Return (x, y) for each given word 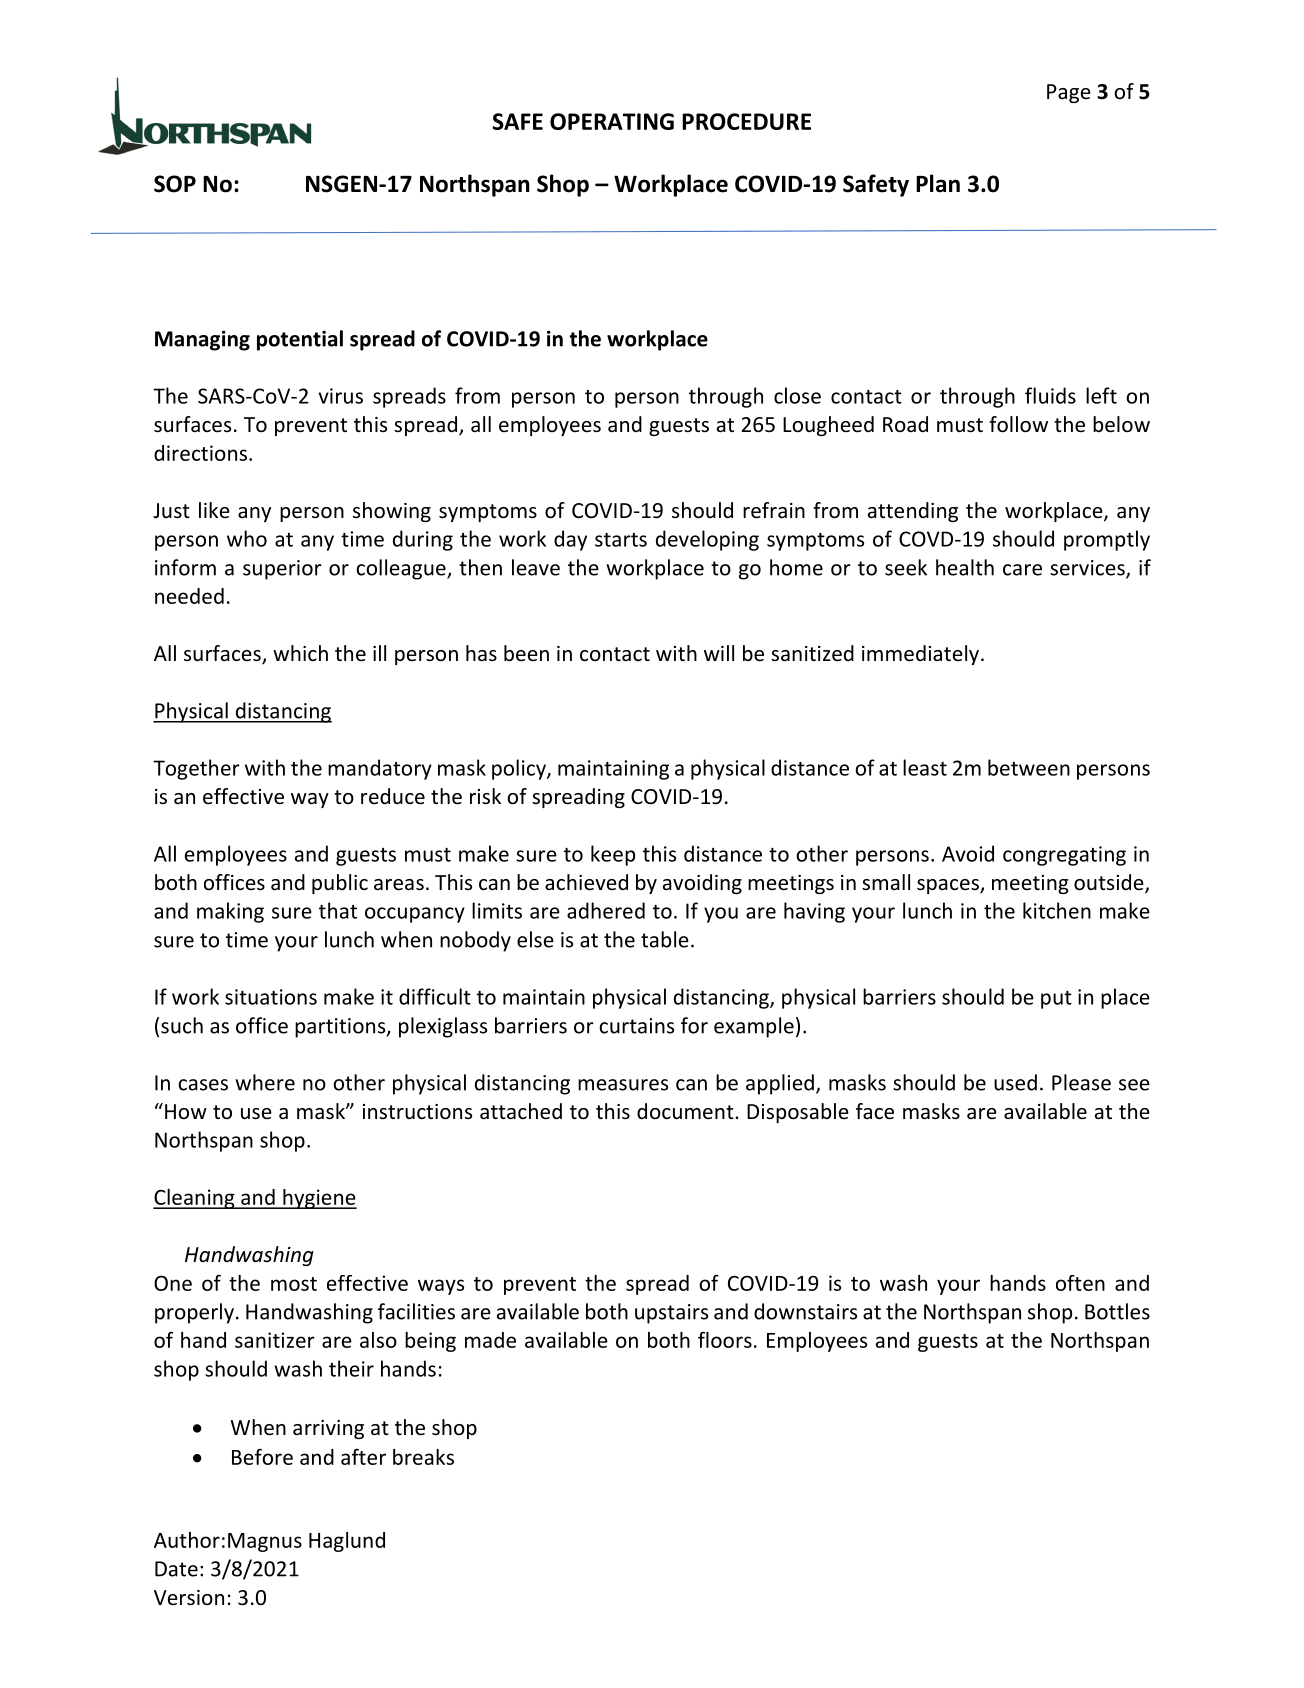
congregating (1064, 856)
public (340, 884)
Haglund (347, 1542)
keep (613, 855)
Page (1069, 93)
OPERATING (612, 121)
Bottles (1117, 1311)
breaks (423, 1457)
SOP (175, 184)
